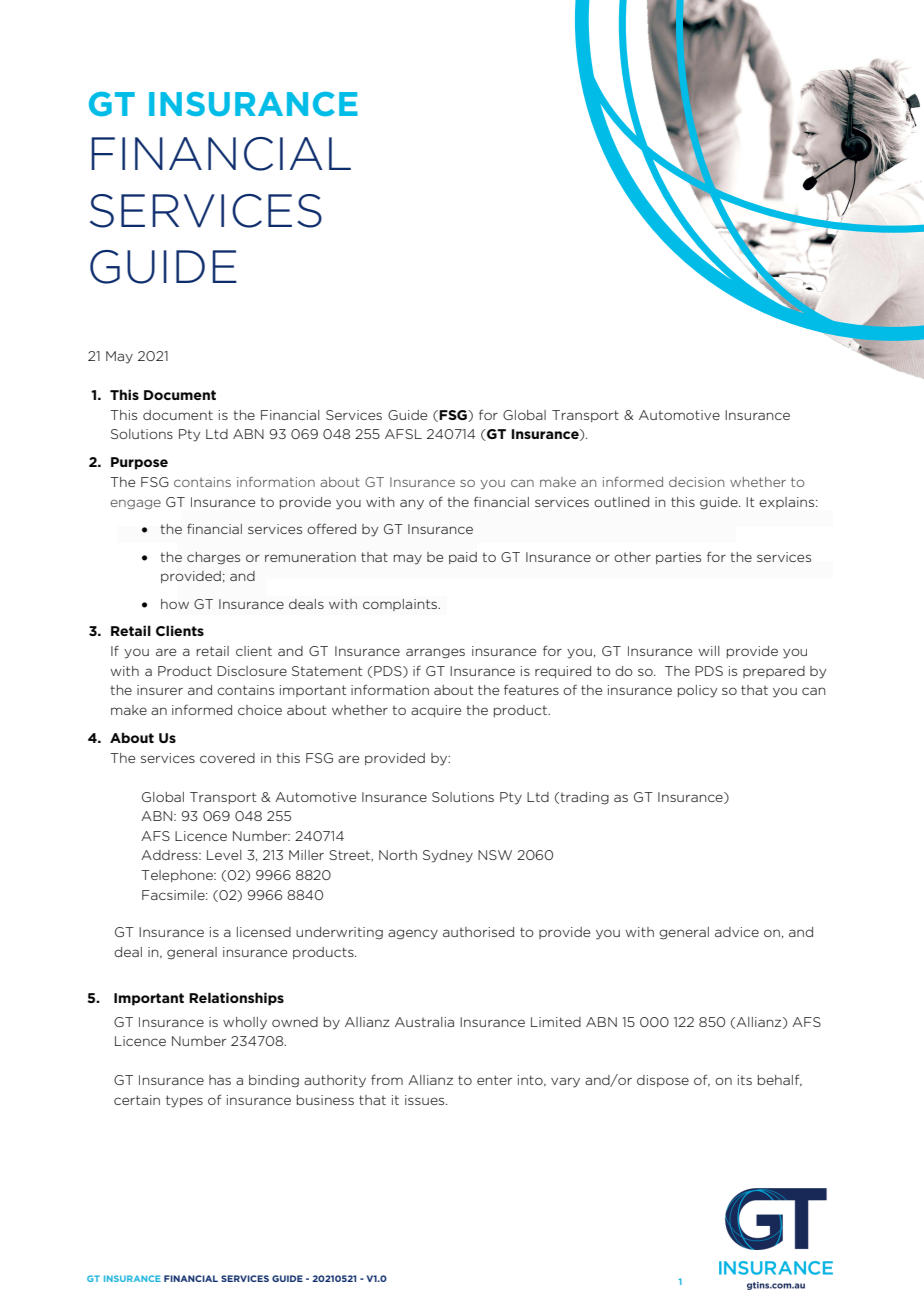  What do you see at coordinates (412, 504) in the screenshot?
I see `any` at bounding box center [412, 504].
